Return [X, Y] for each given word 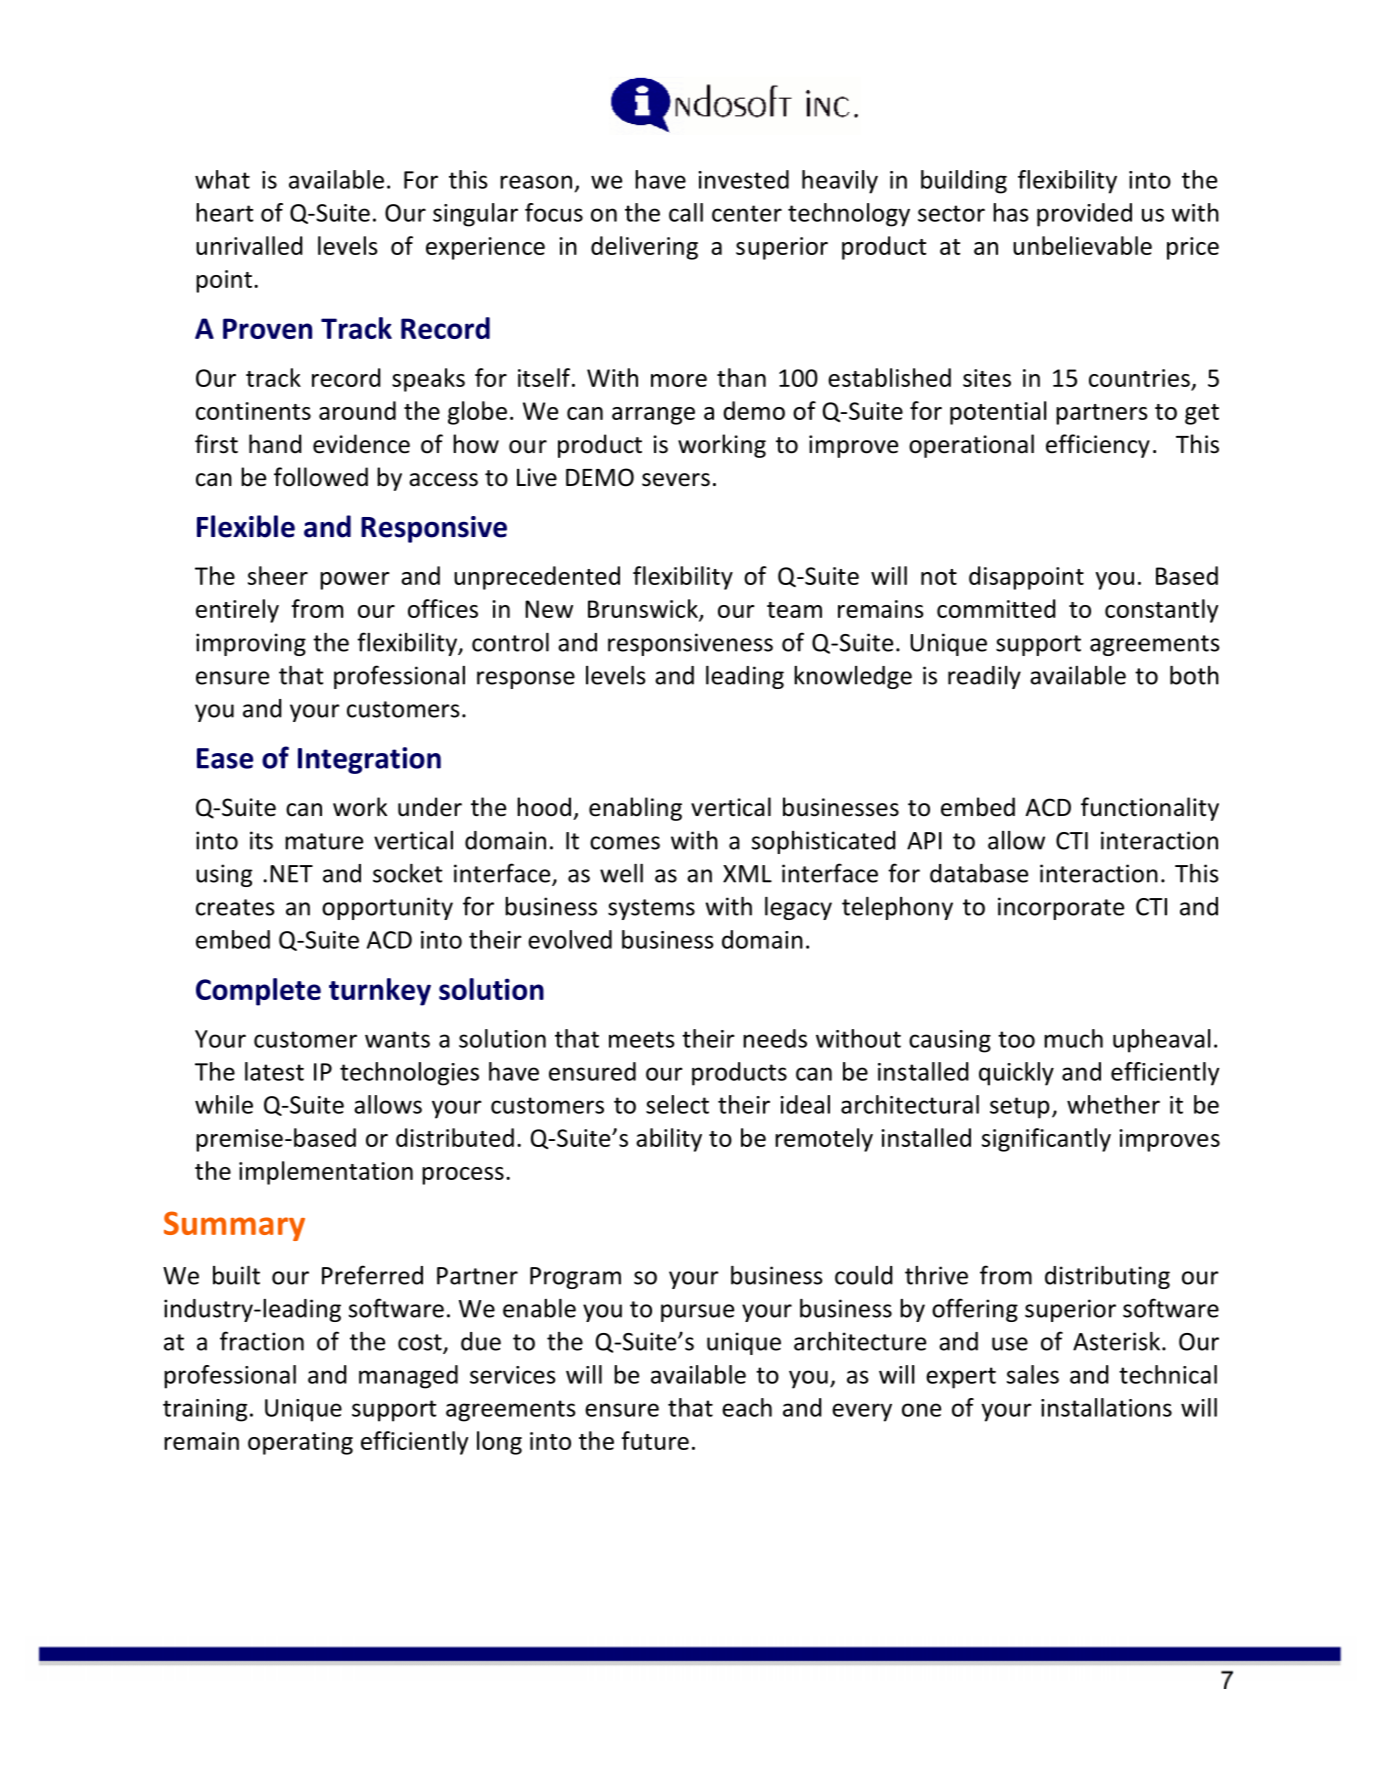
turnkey [380, 992]
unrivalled [249, 245]
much [1073, 1038]
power [355, 581]
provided [1084, 215]
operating [300, 1443]
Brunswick [644, 610]
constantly [1161, 611]
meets [641, 1039]
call [686, 212]
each [747, 1407]
